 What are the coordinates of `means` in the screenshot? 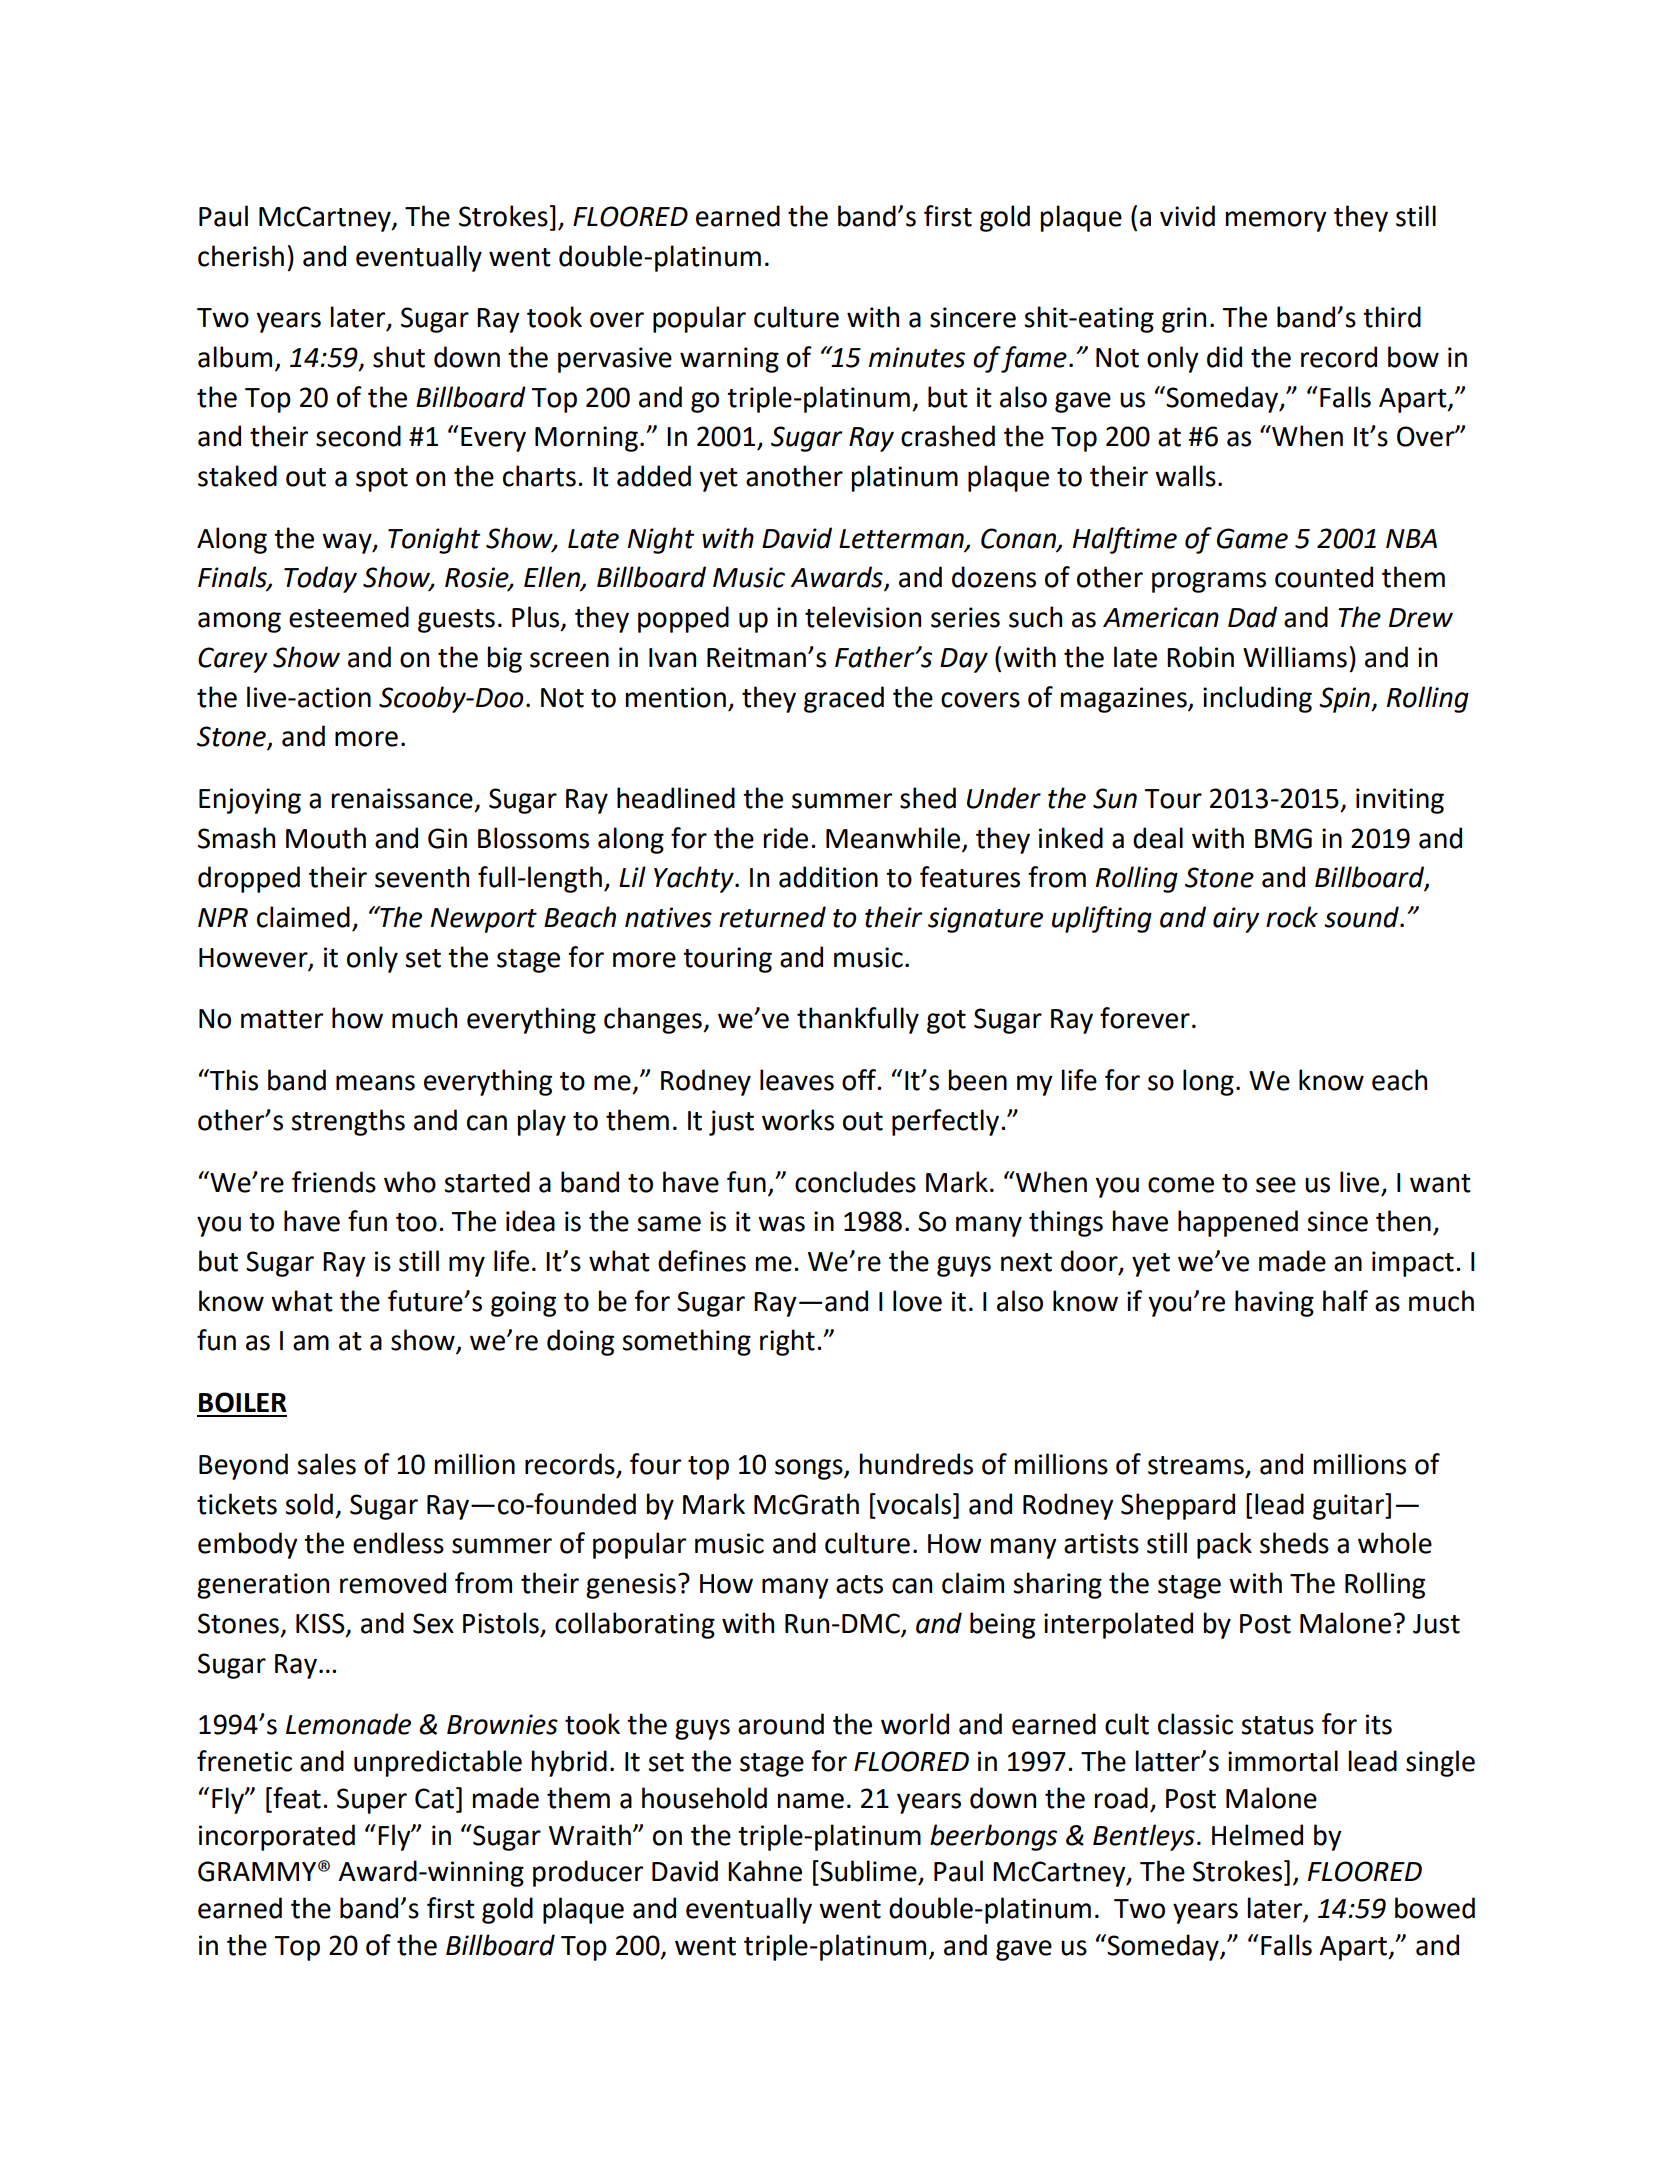 It's located at (375, 1083).
